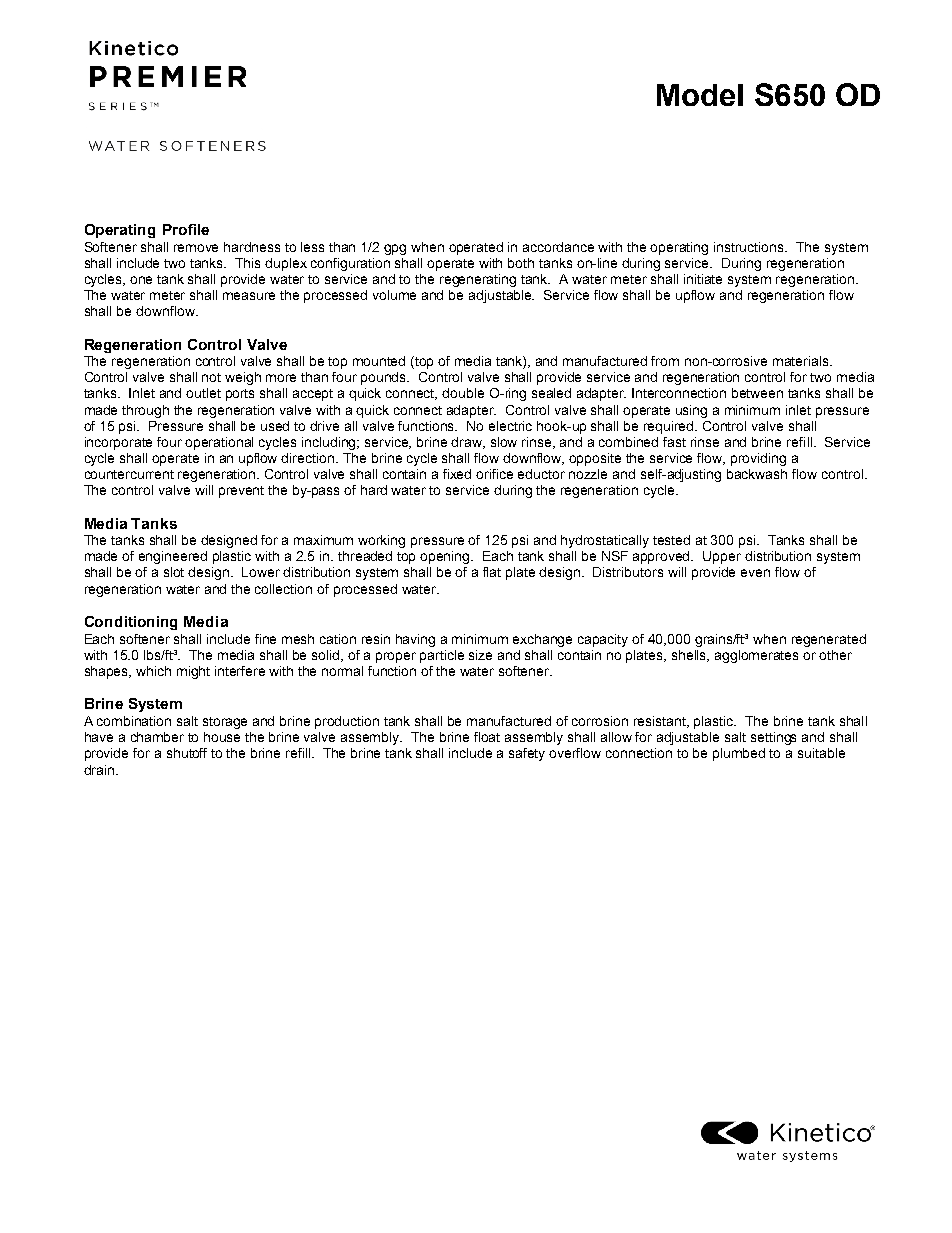 This page has width=952, height=1233. I want to click on operational, so click(219, 443).
